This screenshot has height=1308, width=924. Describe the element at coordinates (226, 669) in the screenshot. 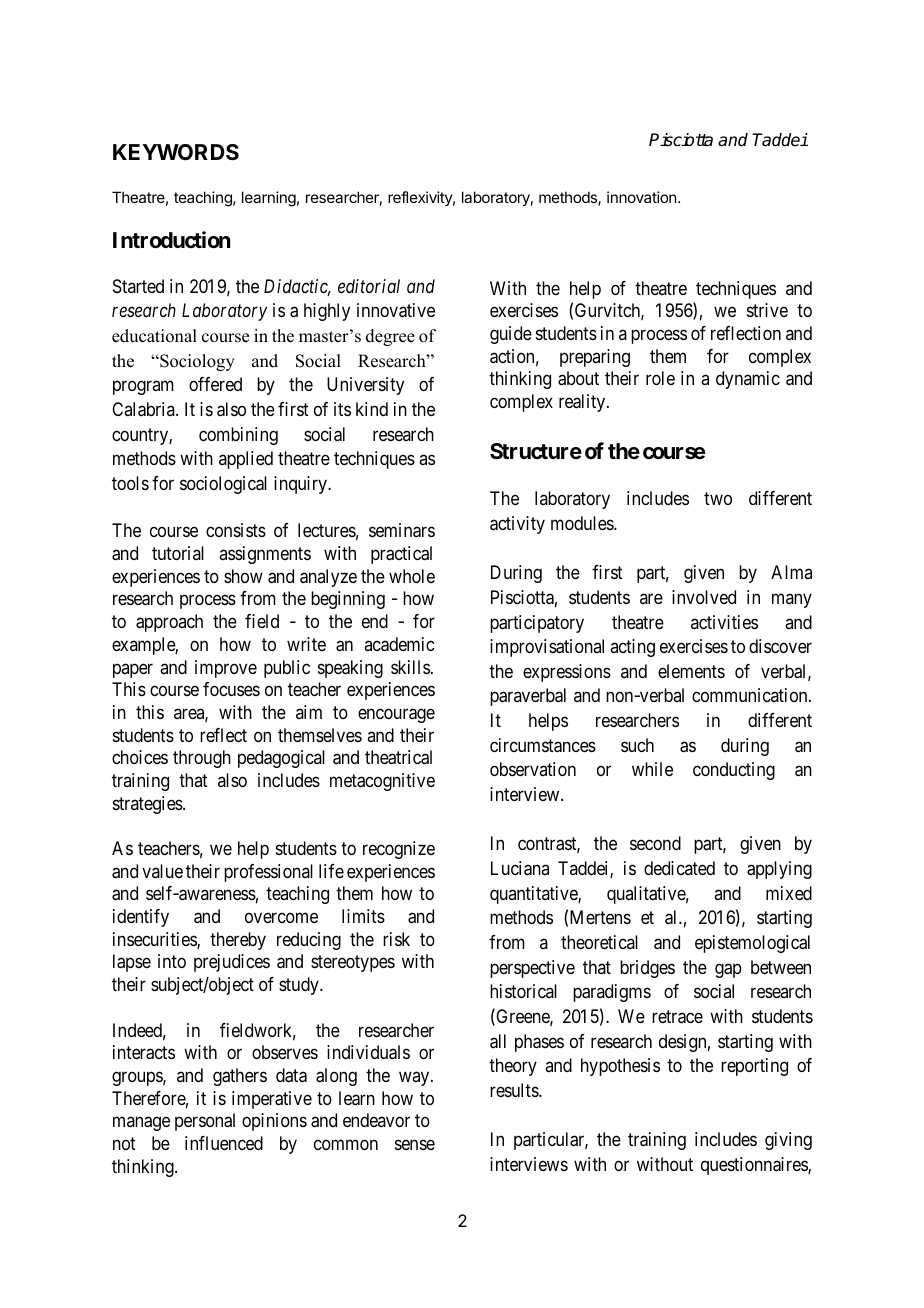

I see `improve` at that location.
